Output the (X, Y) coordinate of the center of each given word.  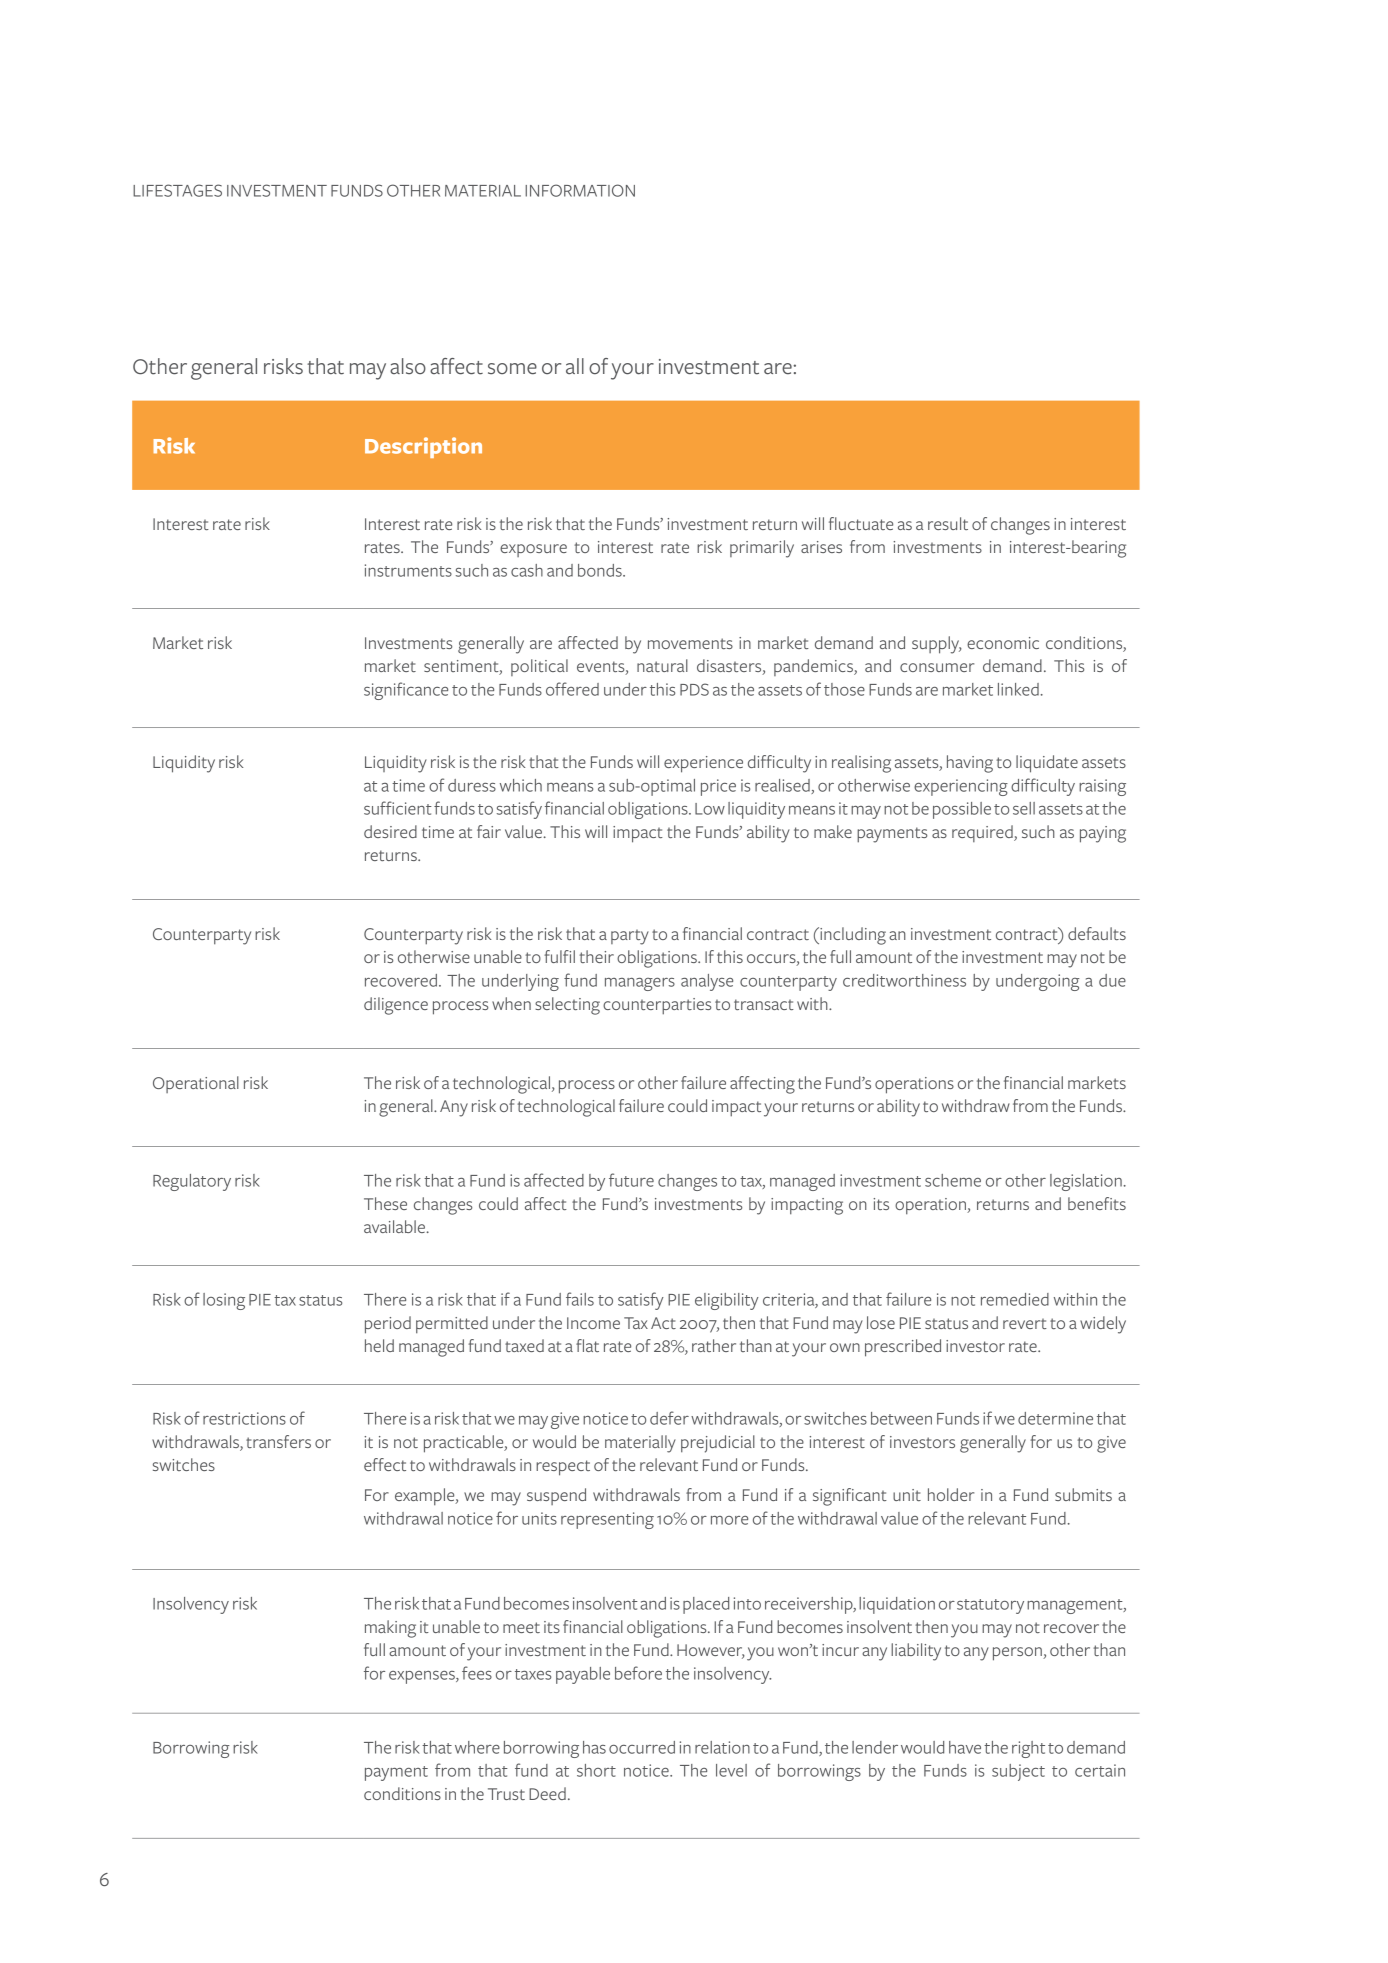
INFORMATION (580, 190)
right (1028, 1749)
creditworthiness (904, 980)
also (408, 366)
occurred (642, 1747)
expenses (423, 1677)
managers (640, 984)
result (948, 523)
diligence (396, 1006)
